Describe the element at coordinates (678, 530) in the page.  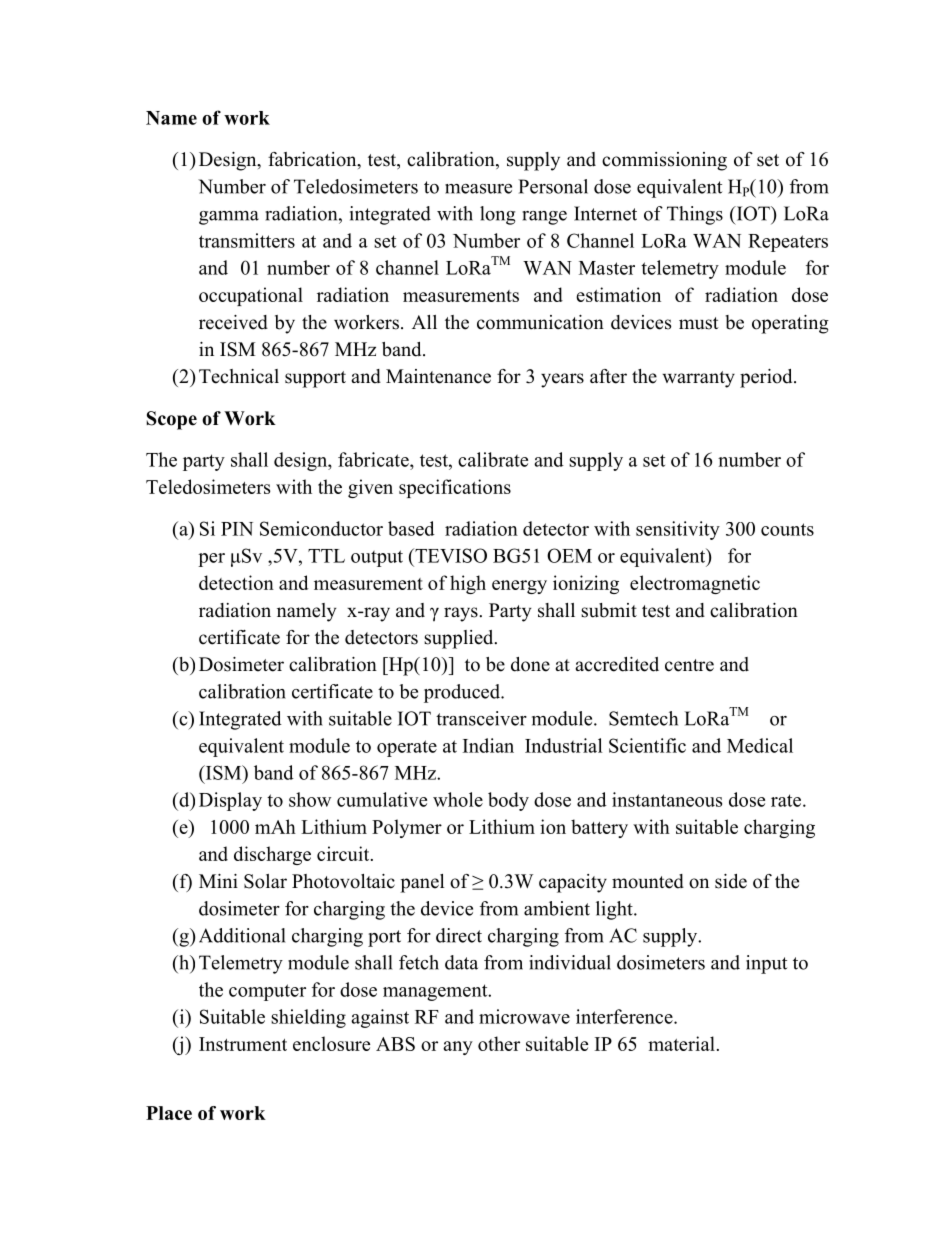
I see `sensitivity` at that location.
